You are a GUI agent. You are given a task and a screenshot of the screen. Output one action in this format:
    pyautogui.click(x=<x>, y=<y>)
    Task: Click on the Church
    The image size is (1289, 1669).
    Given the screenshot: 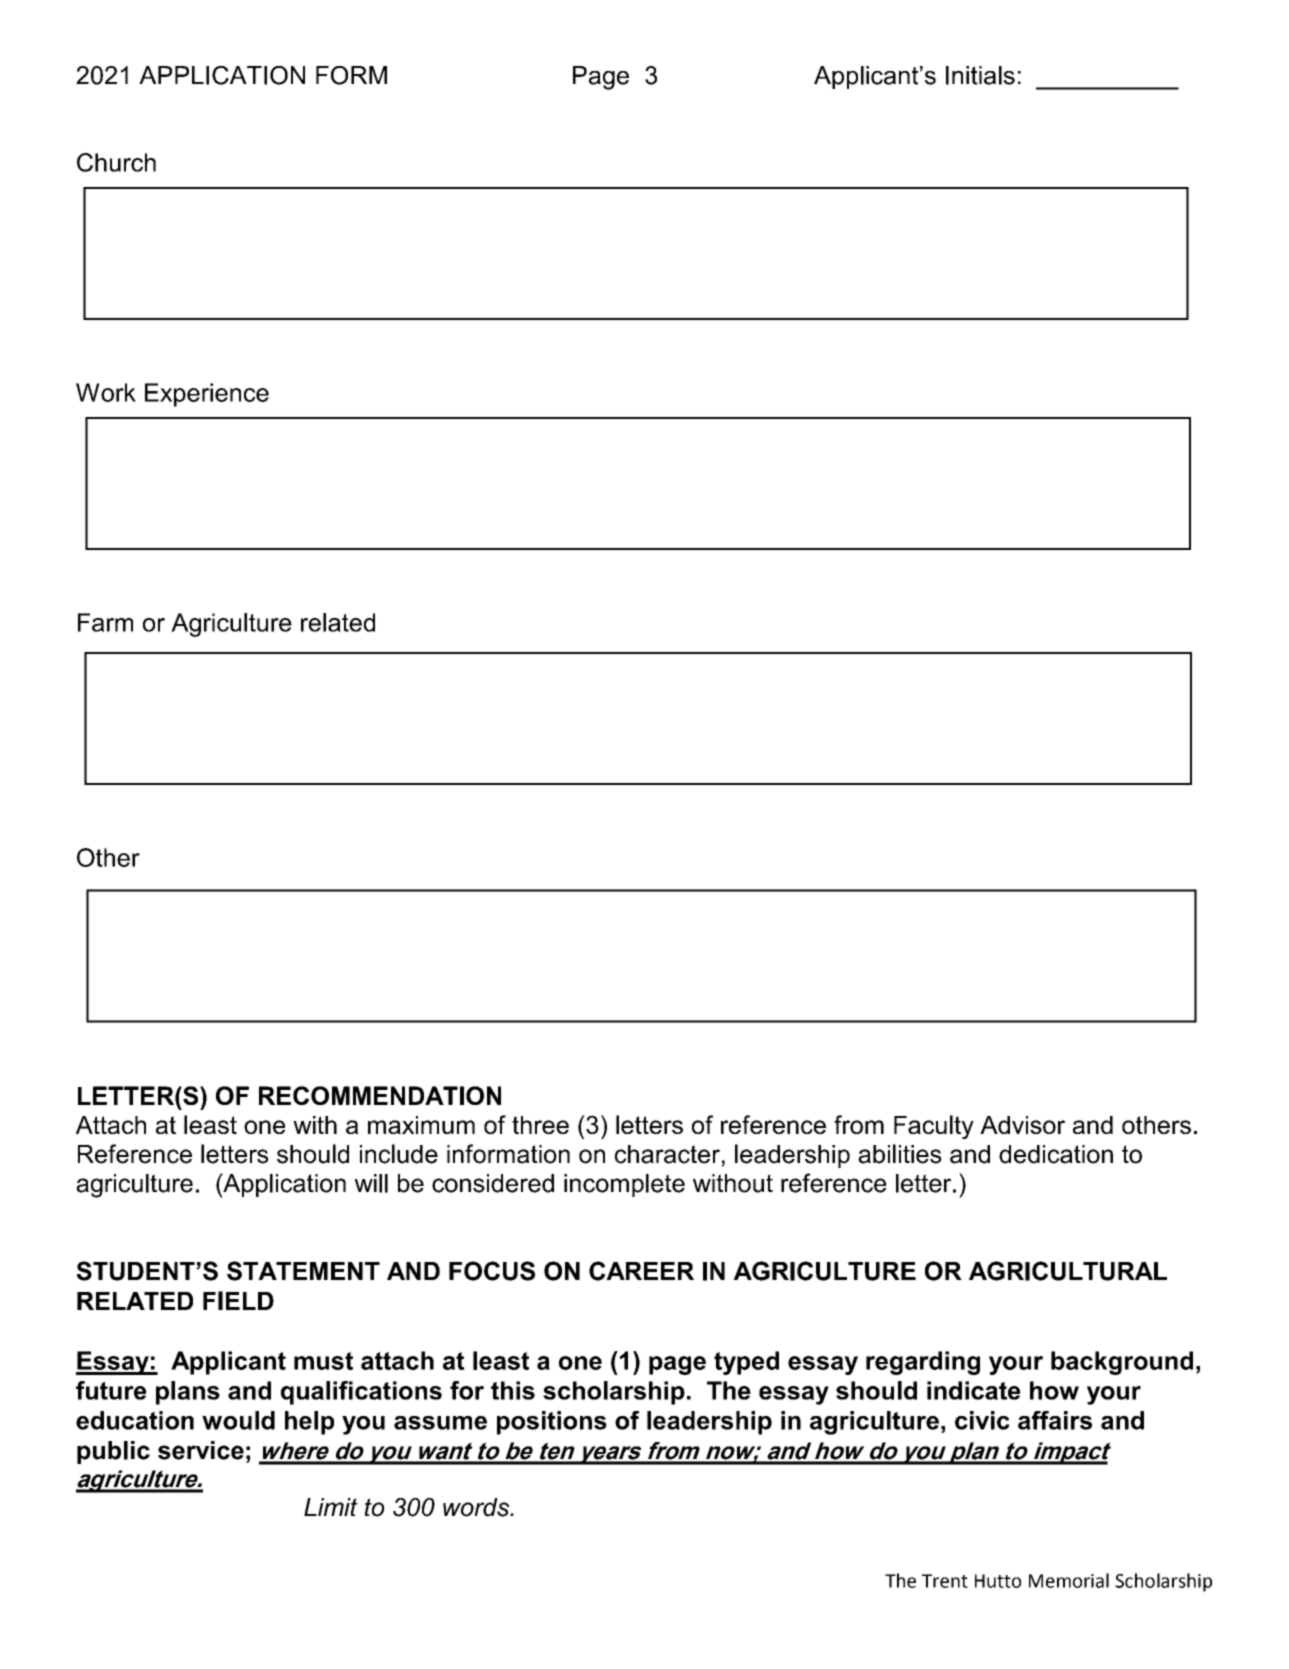 What is the action you would take?
    pyautogui.click(x=116, y=162)
